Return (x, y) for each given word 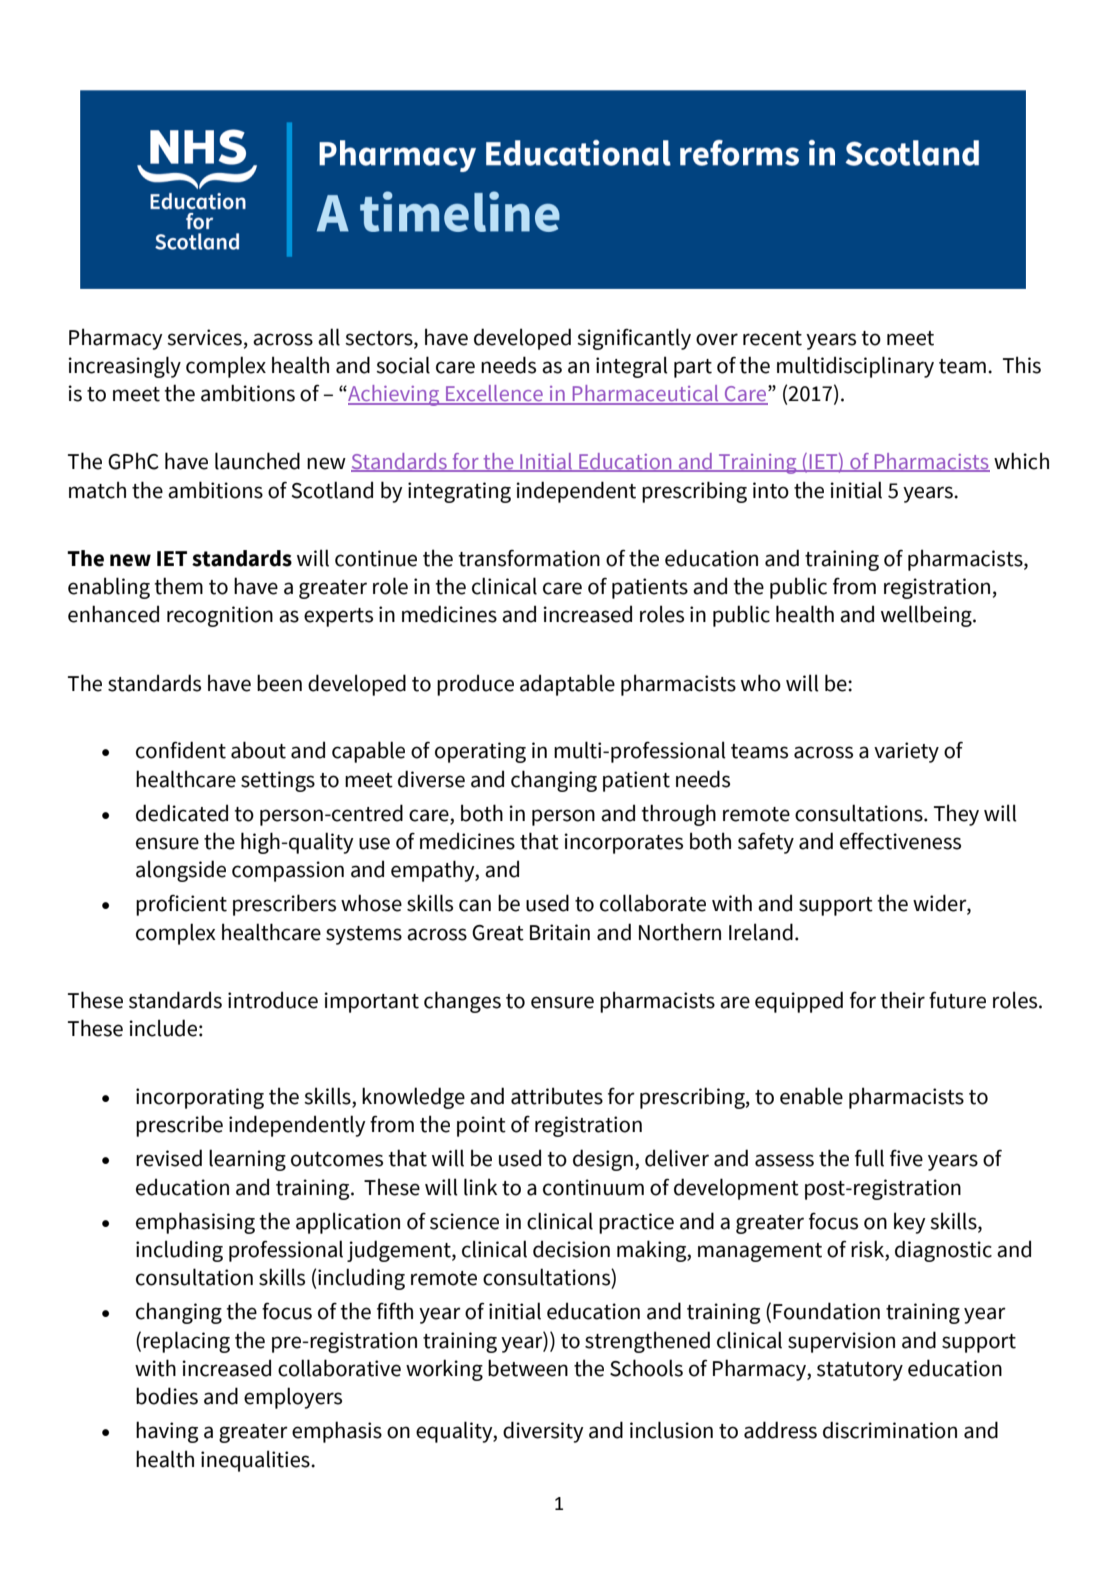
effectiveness (900, 841)
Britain (560, 932)
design (603, 1160)
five (906, 1158)
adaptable (567, 685)
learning (247, 1160)
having (167, 1432)
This (1022, 365)
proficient (181, 905)
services (204, 337)
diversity (543, 1432)
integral (632, 367)
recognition (220, 616)
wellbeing (927, 616)
